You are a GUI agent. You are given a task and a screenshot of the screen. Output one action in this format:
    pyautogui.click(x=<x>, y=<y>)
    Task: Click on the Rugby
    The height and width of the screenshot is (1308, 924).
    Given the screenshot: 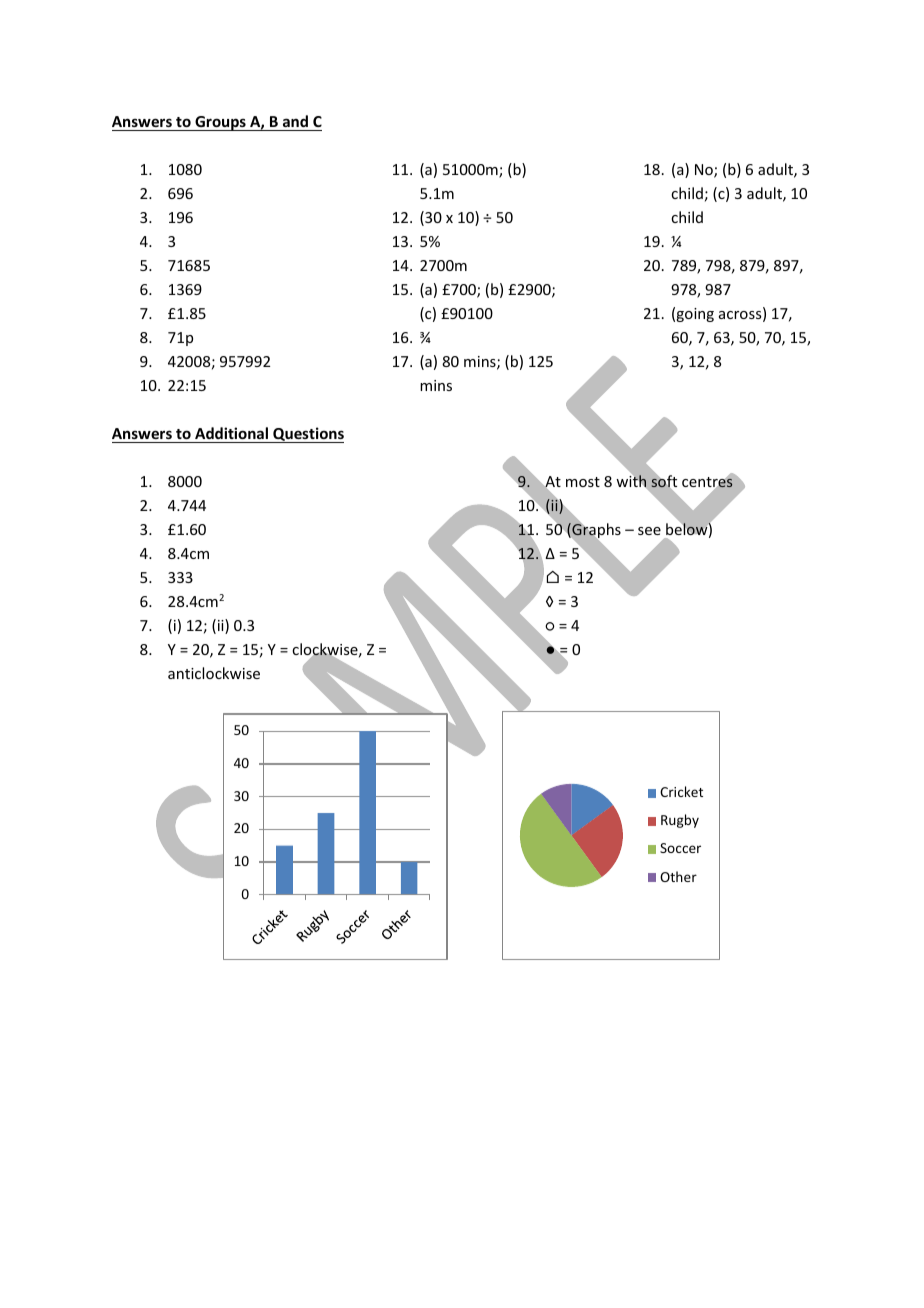 What is the action you would take?
    pyautogui.click(x=680, y=821)
